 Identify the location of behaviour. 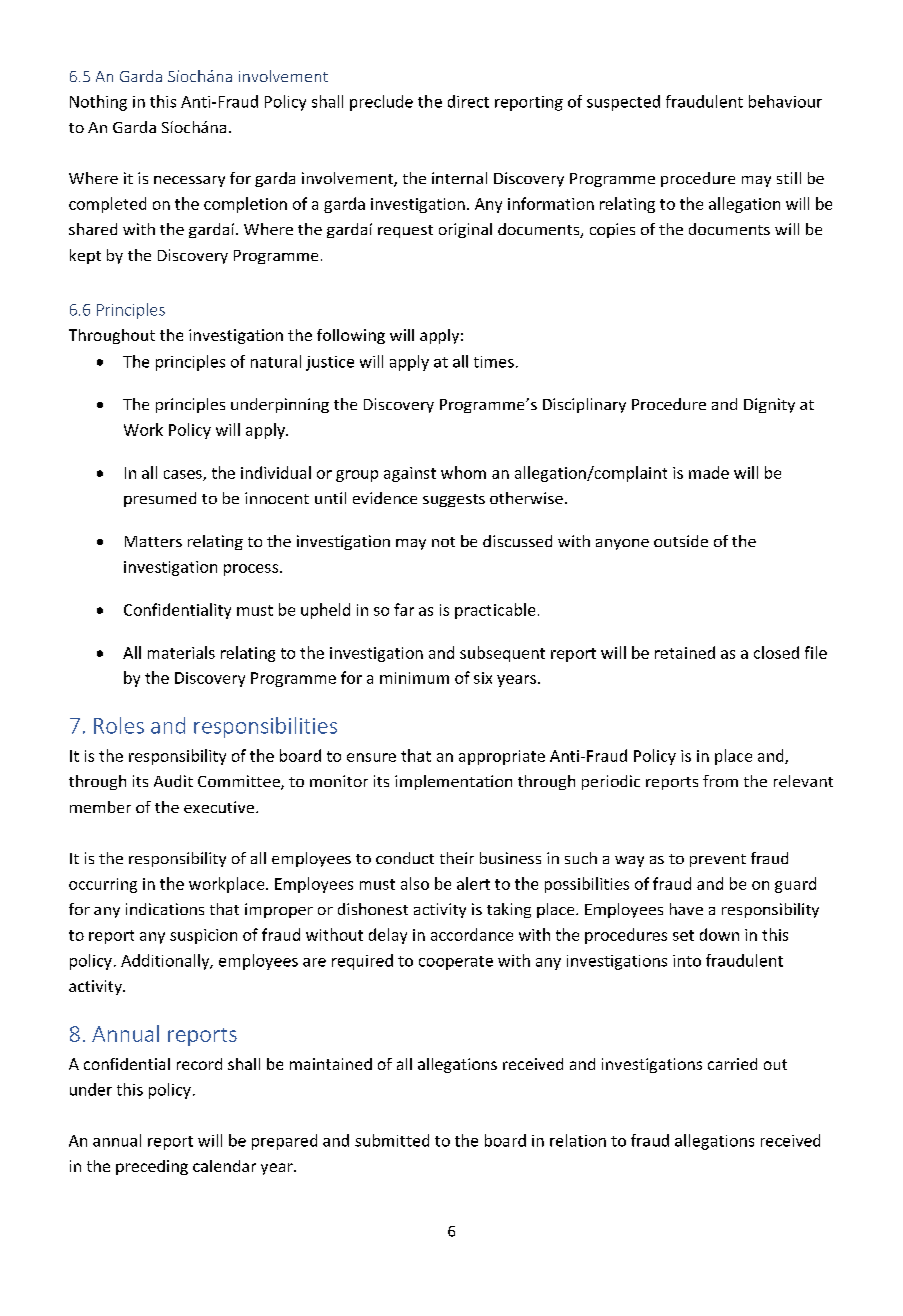
(785, 101).
